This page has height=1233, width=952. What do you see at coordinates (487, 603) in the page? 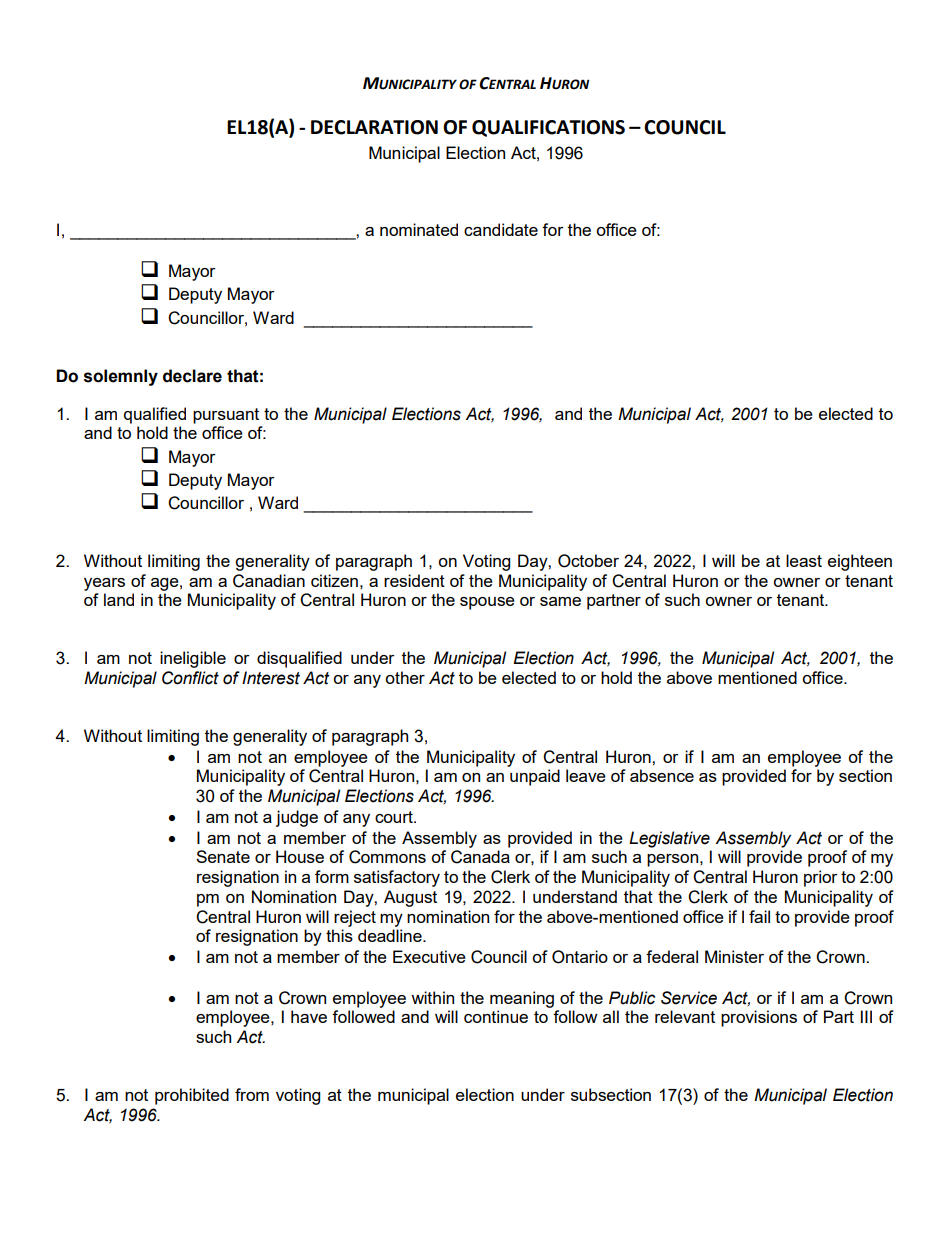
I see `spouse` at bounding box center [487, 603].
